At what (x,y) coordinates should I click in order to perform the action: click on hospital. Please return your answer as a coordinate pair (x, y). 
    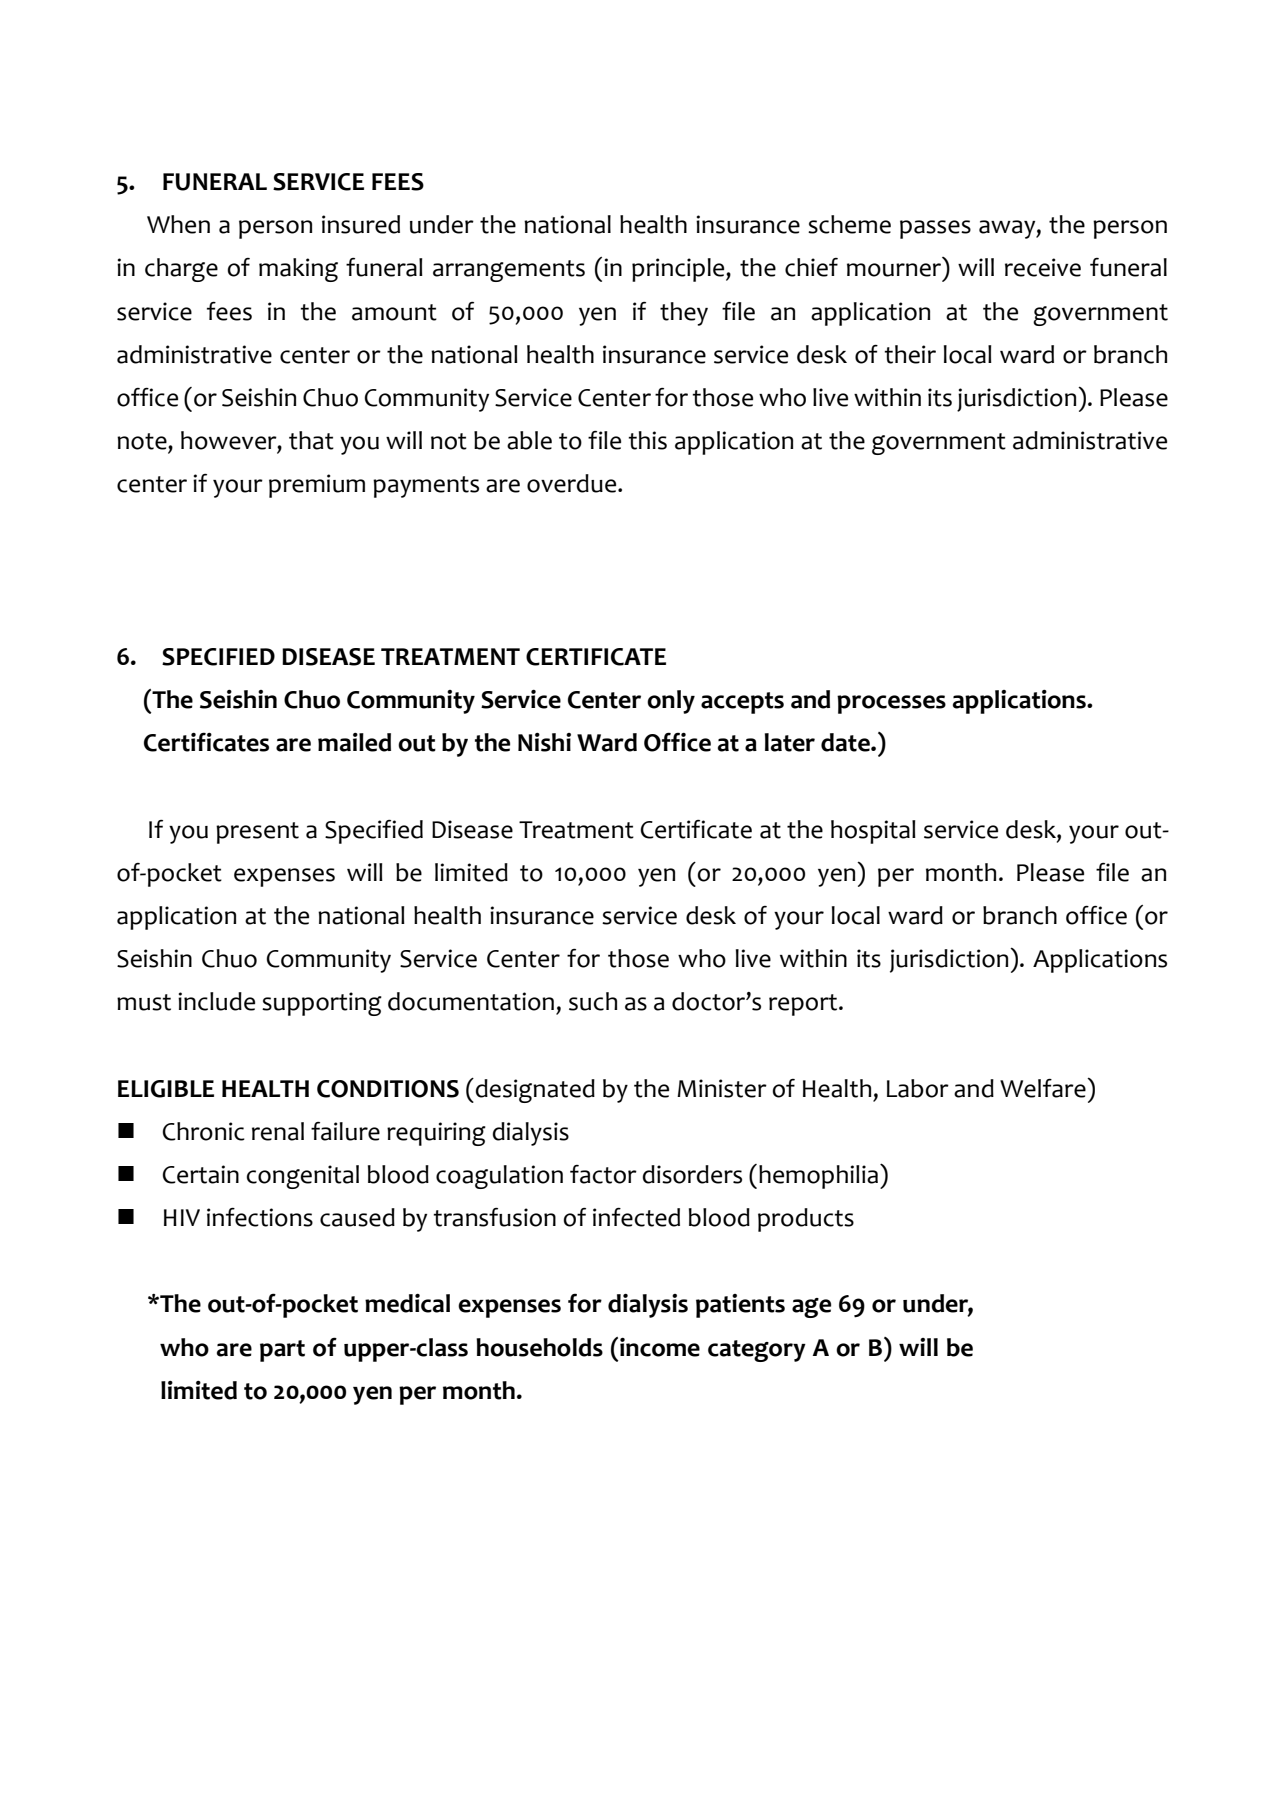
    Looking at the image, I should click on (873, 832).
